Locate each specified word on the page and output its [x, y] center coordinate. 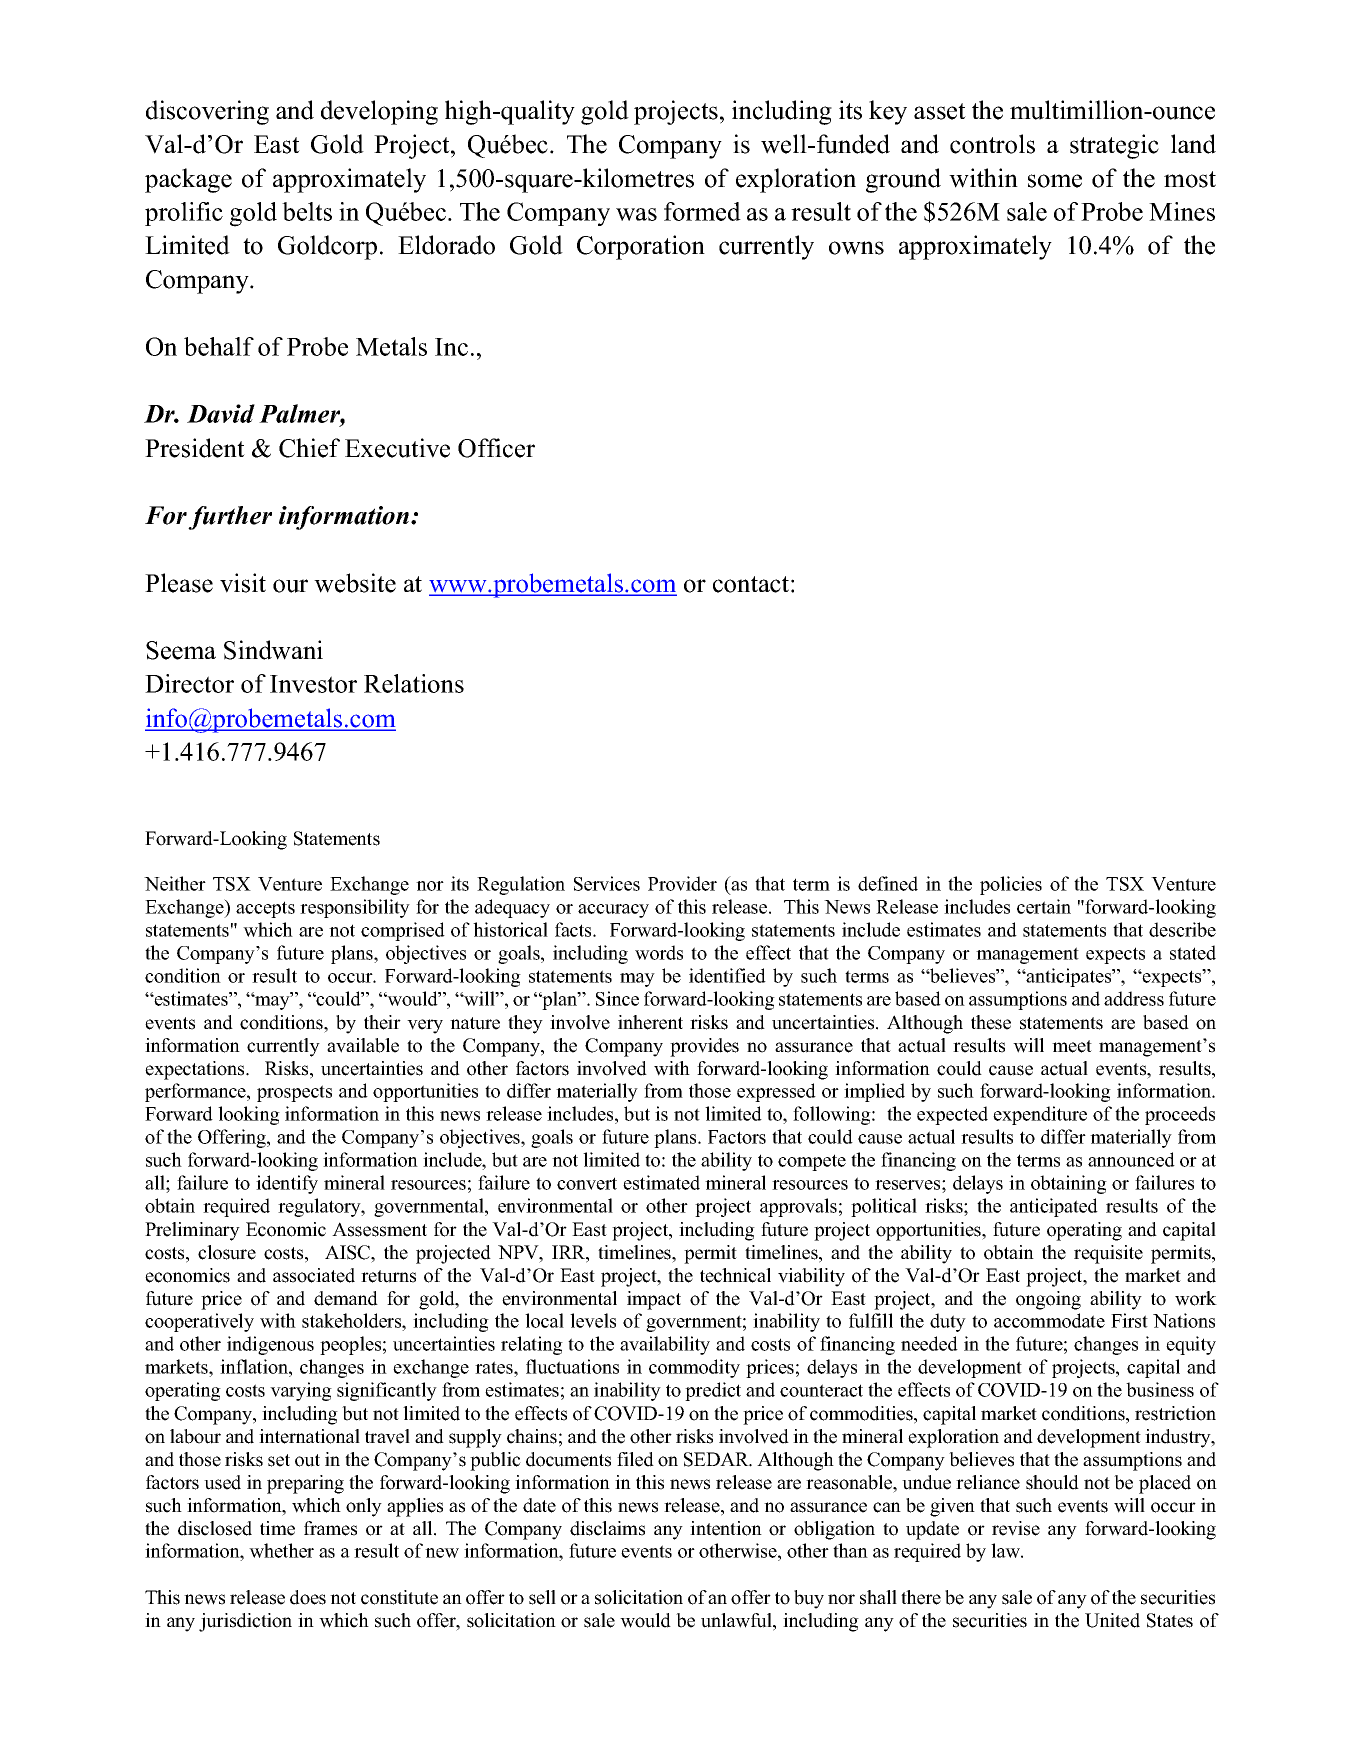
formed [702, 211]
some [1055, 181]
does [308, 1597]
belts [307, 211]
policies [1011, 885]
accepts [265, 909]
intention [726, 1528]
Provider [682, 883]
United [1112, 1620]
